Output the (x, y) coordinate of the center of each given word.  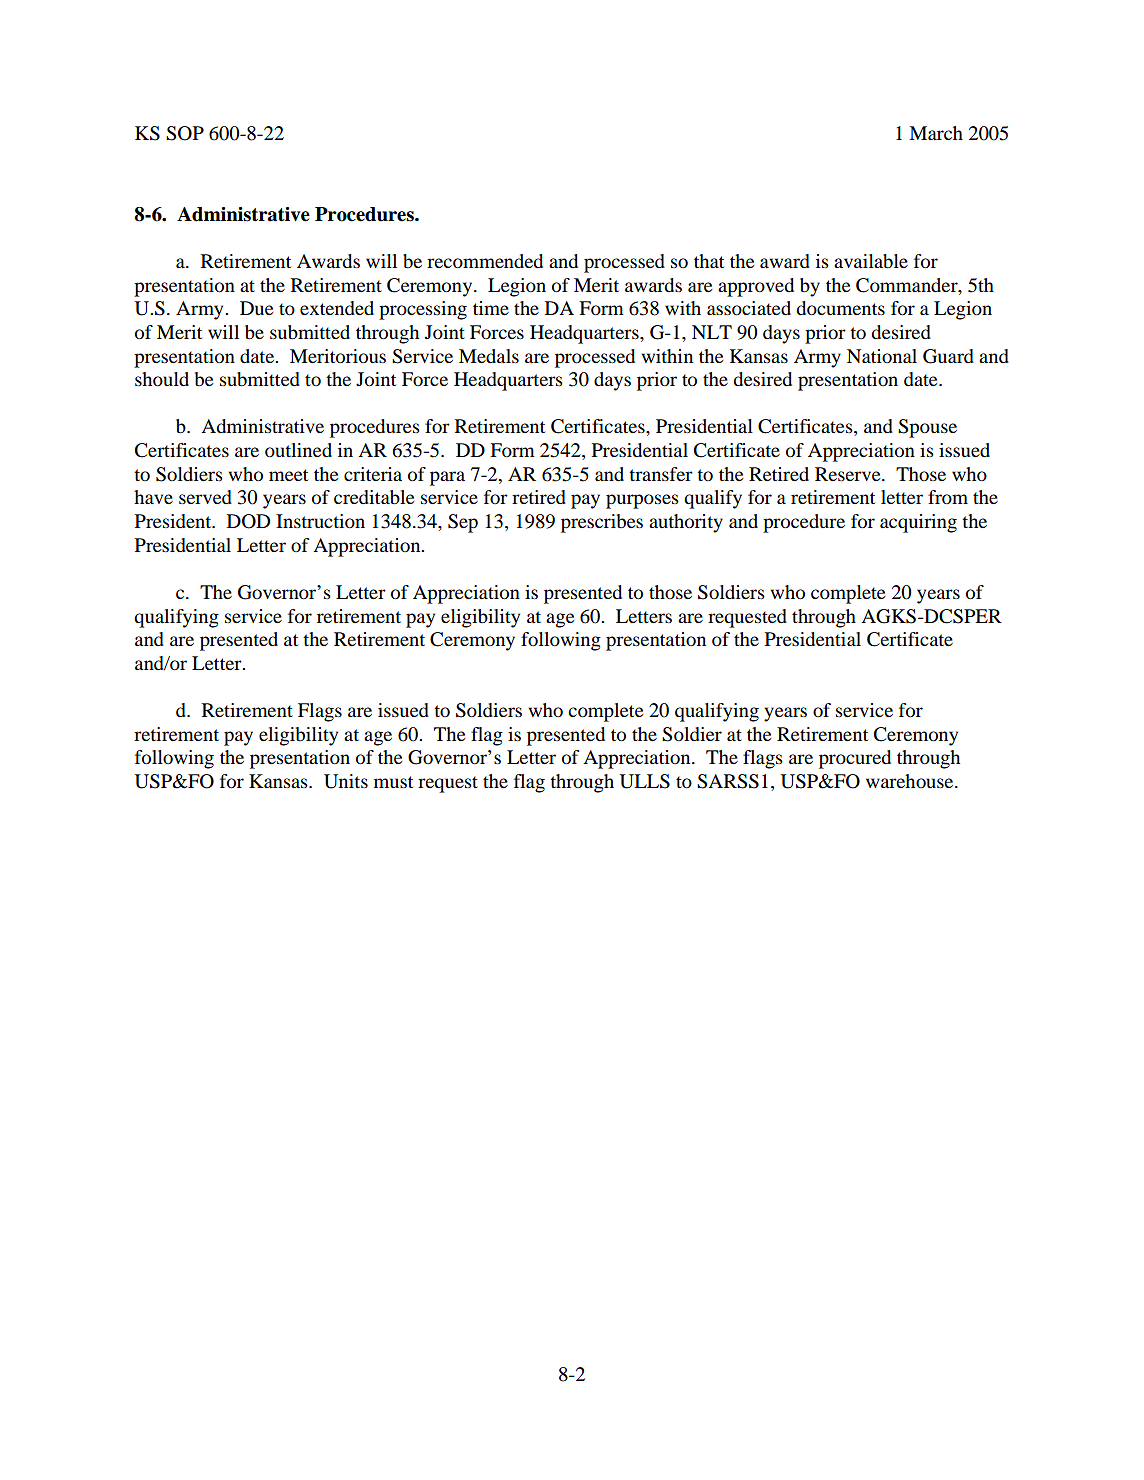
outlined (298, 450)
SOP (185, 133)
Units (346, 781)
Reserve (849, 474)
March (936, 133)
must (393, 782)
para (447, 478)
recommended (485, 261)
